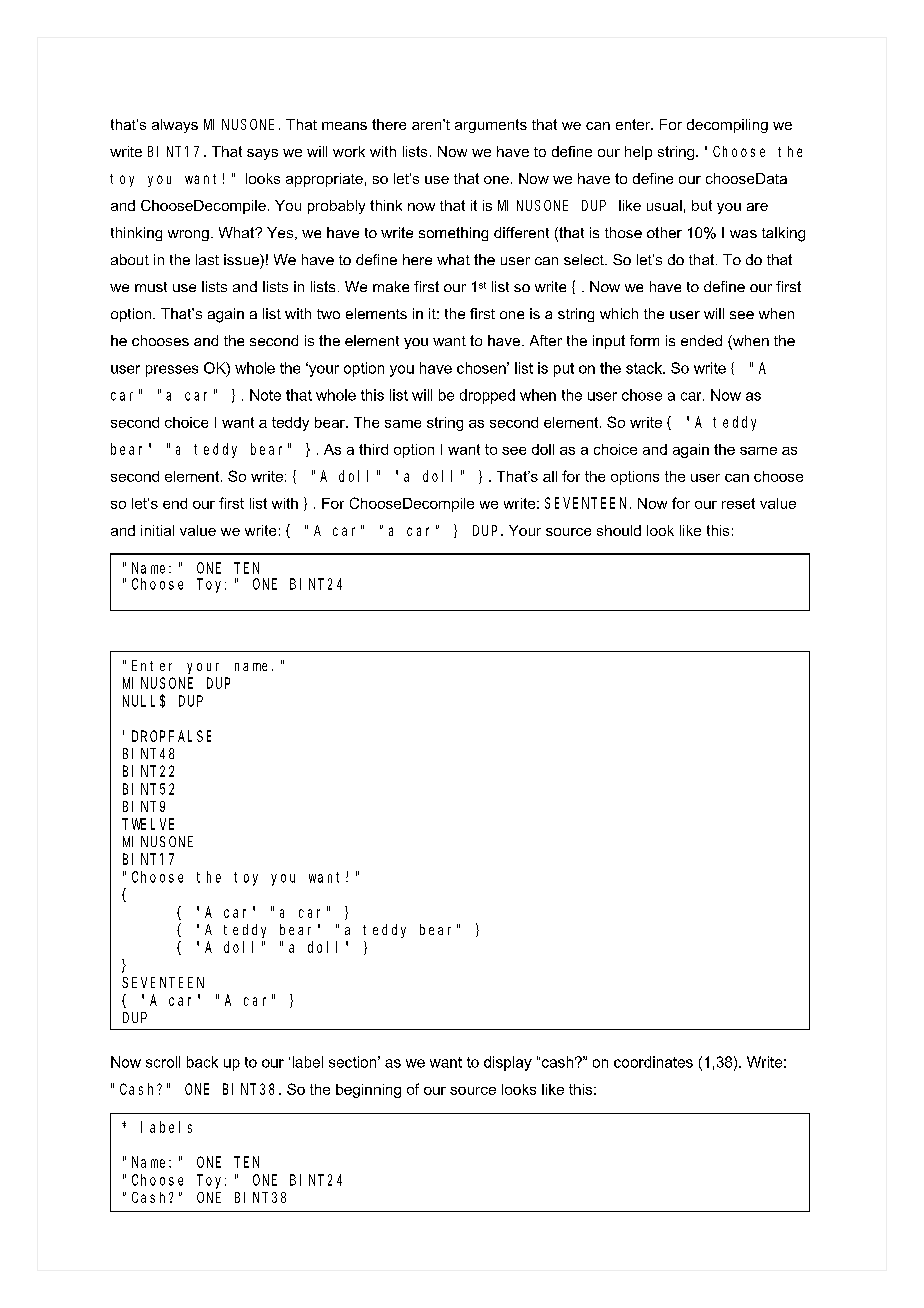 The height and width of the screenshot is (1308, 924). What do you see at coordinates (202, 1062) in the screenshot?
I see `back` at bounding box center [202, 1062].
